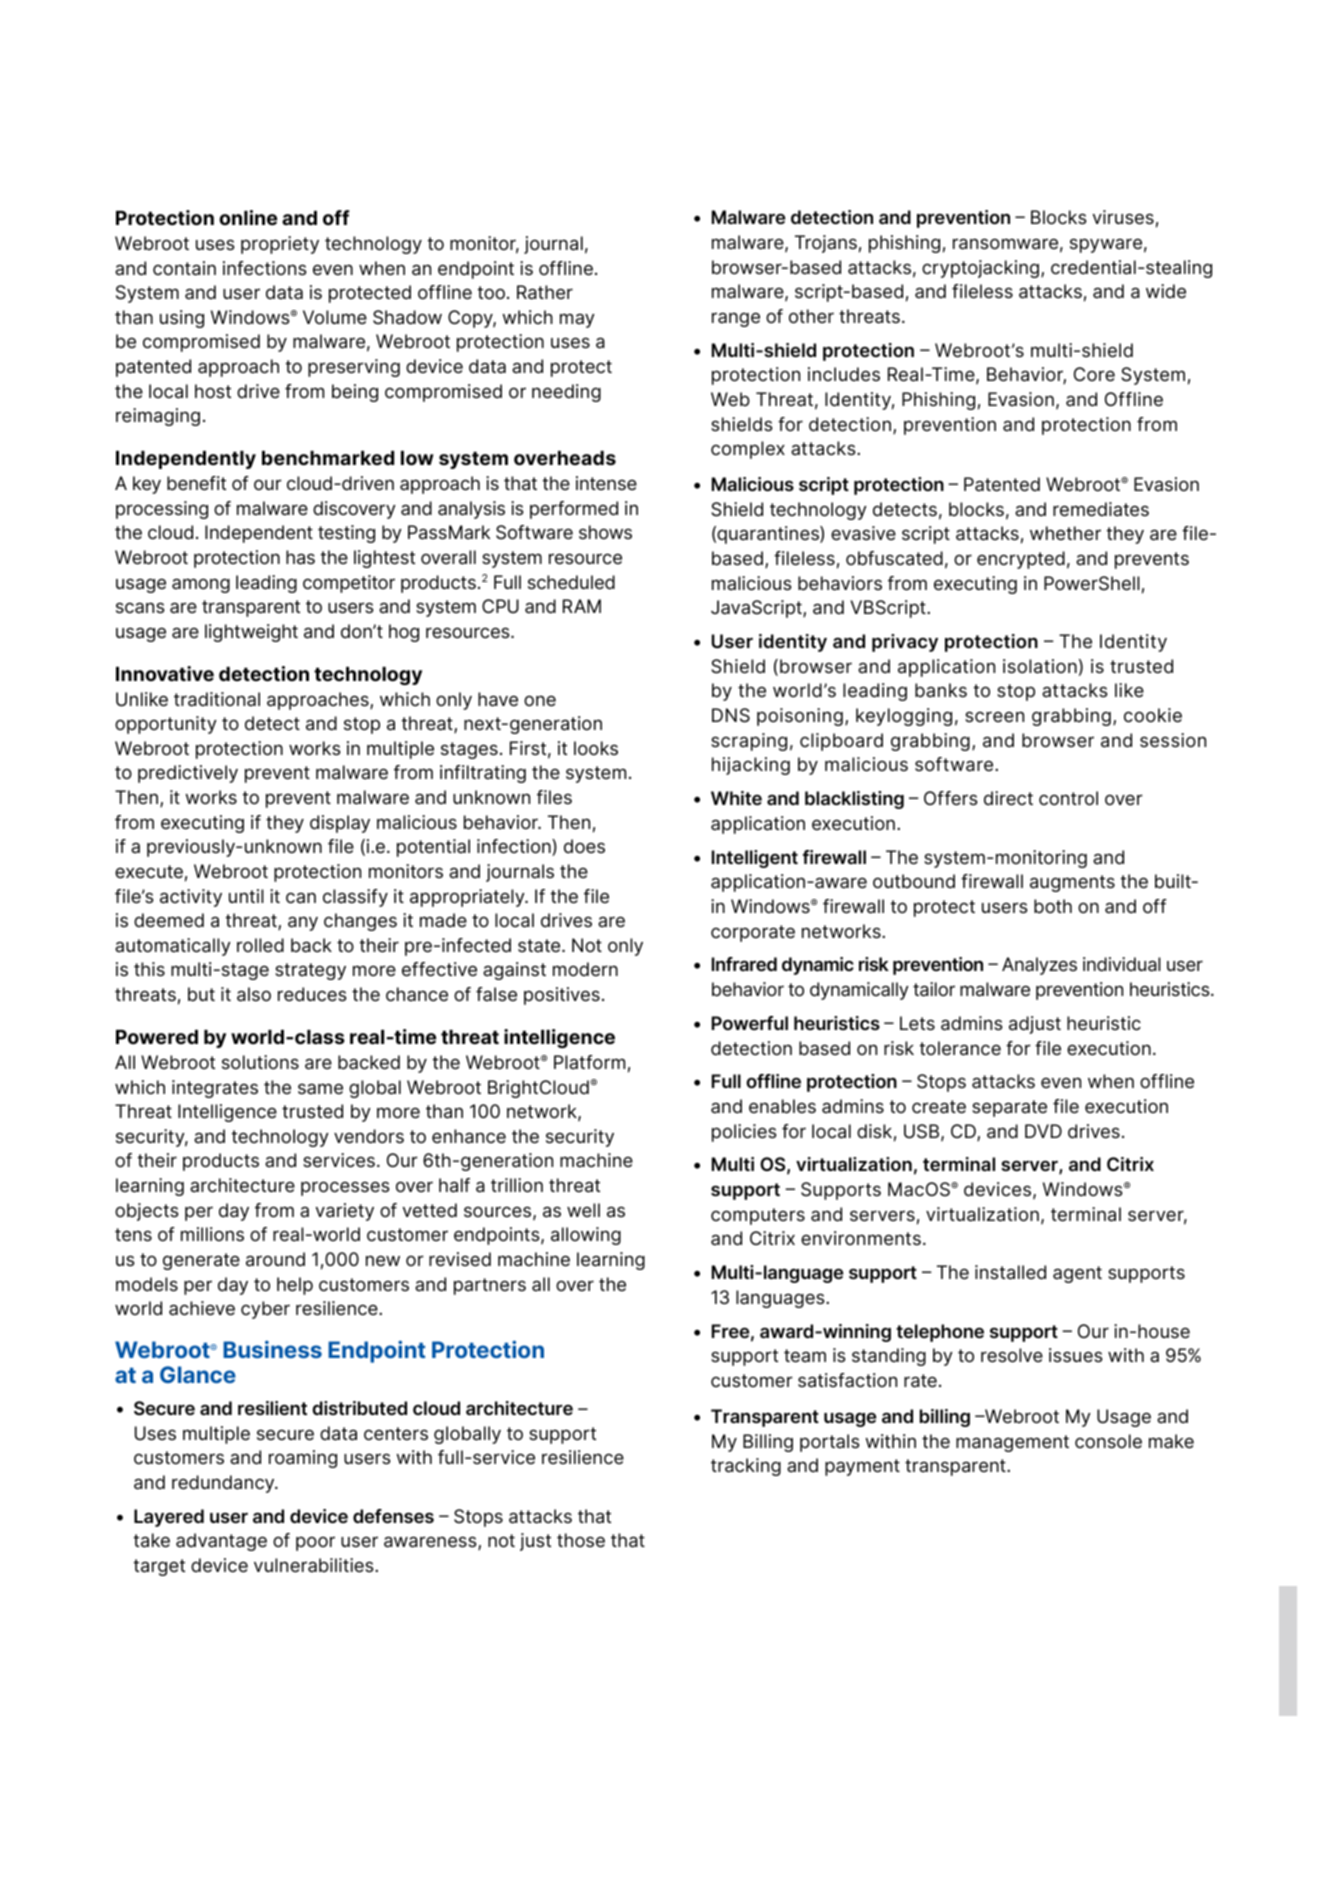 Image resolution: width=1337 pixels, height=1892 pixels. What do you see at coordinates (980, 269) in the screenshot?
I see `cryptojacking` at bounding box center [980, 269].
